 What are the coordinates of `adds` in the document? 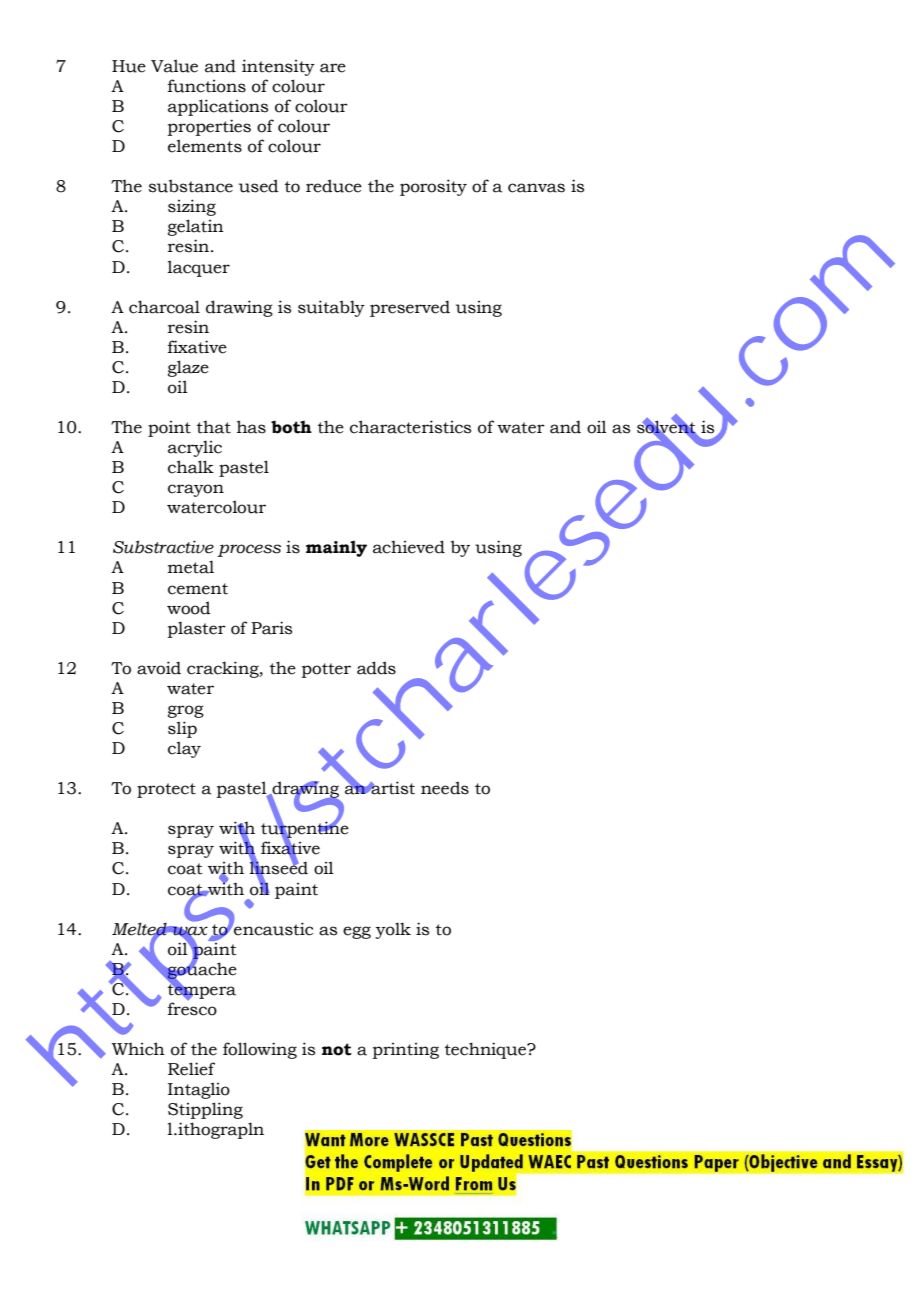 It's located at (376, 668).
